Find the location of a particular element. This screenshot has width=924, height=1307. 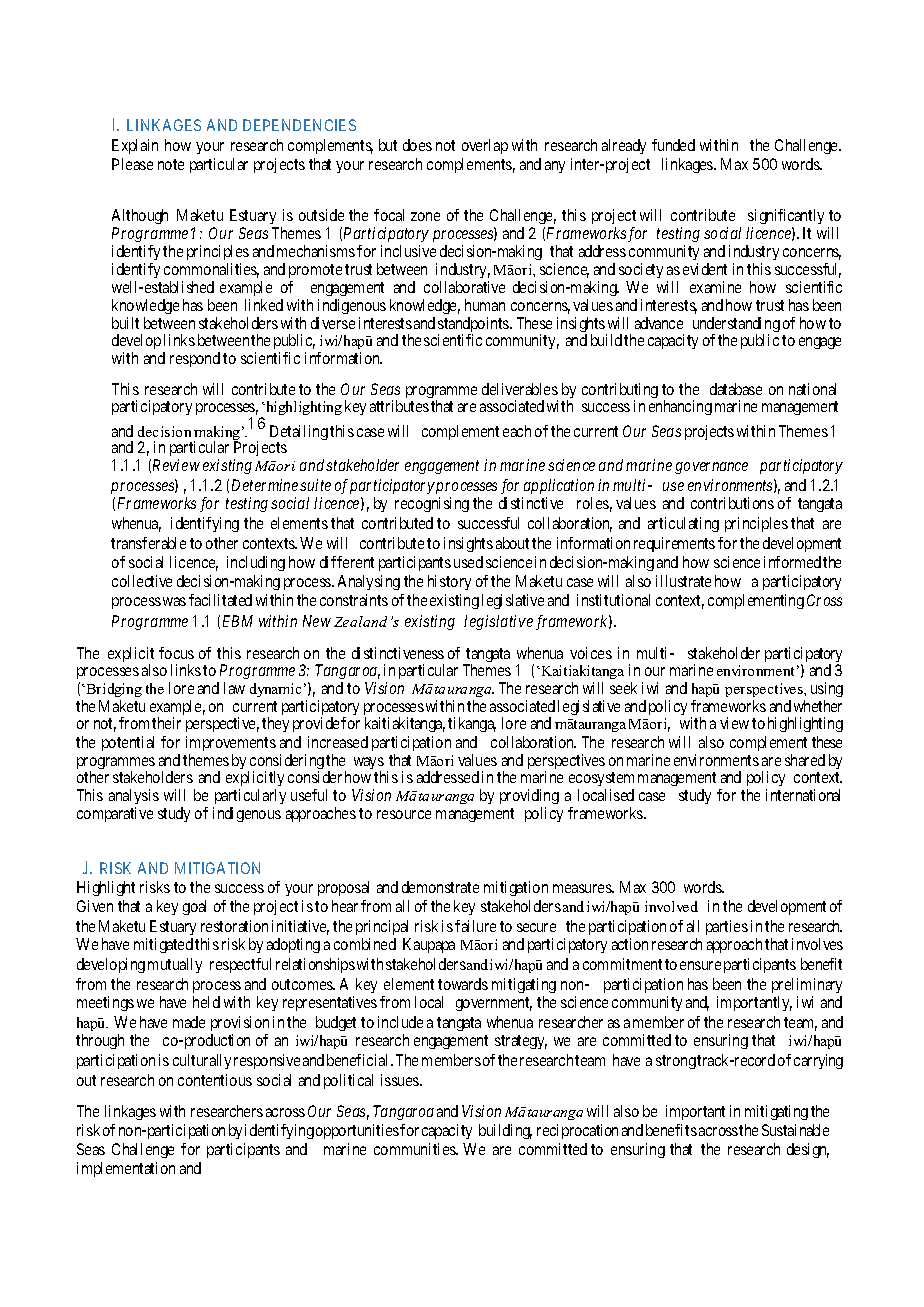

focus is located at coordinates (176, 653).
